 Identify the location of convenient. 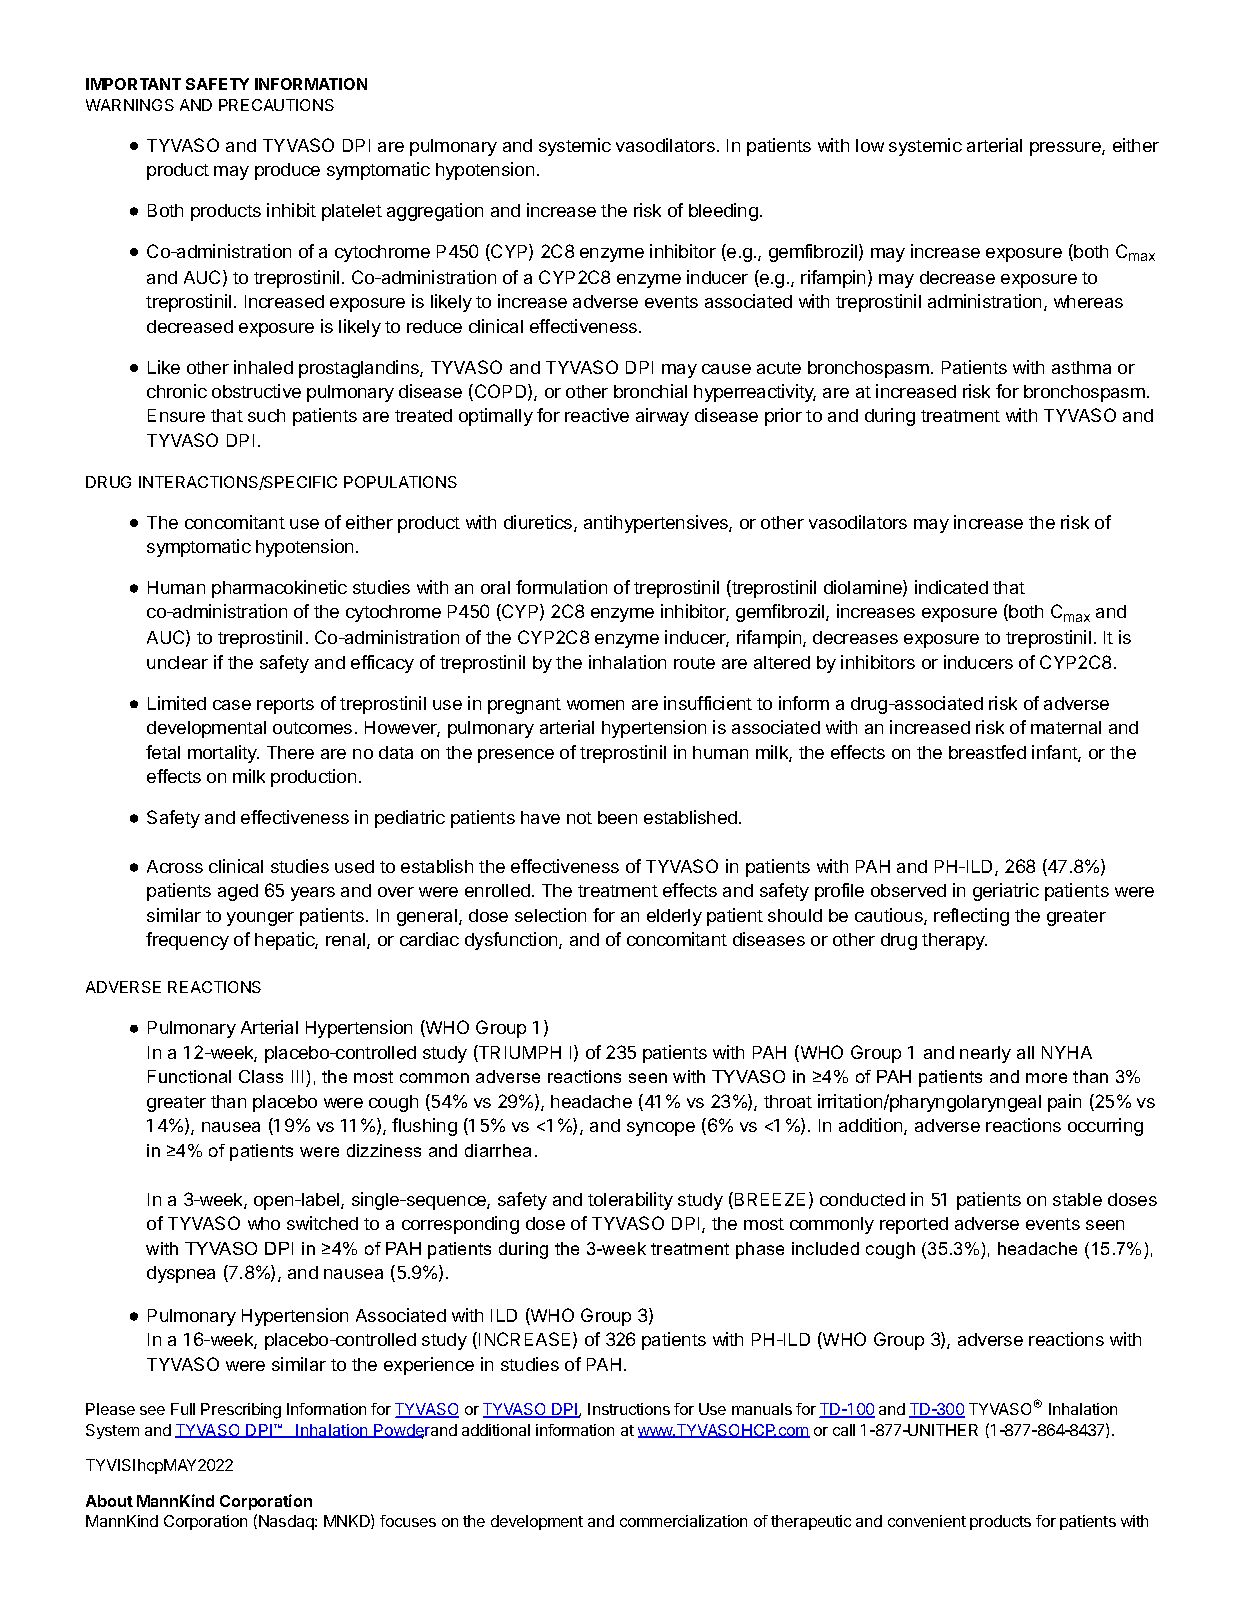
(927, 1521).
